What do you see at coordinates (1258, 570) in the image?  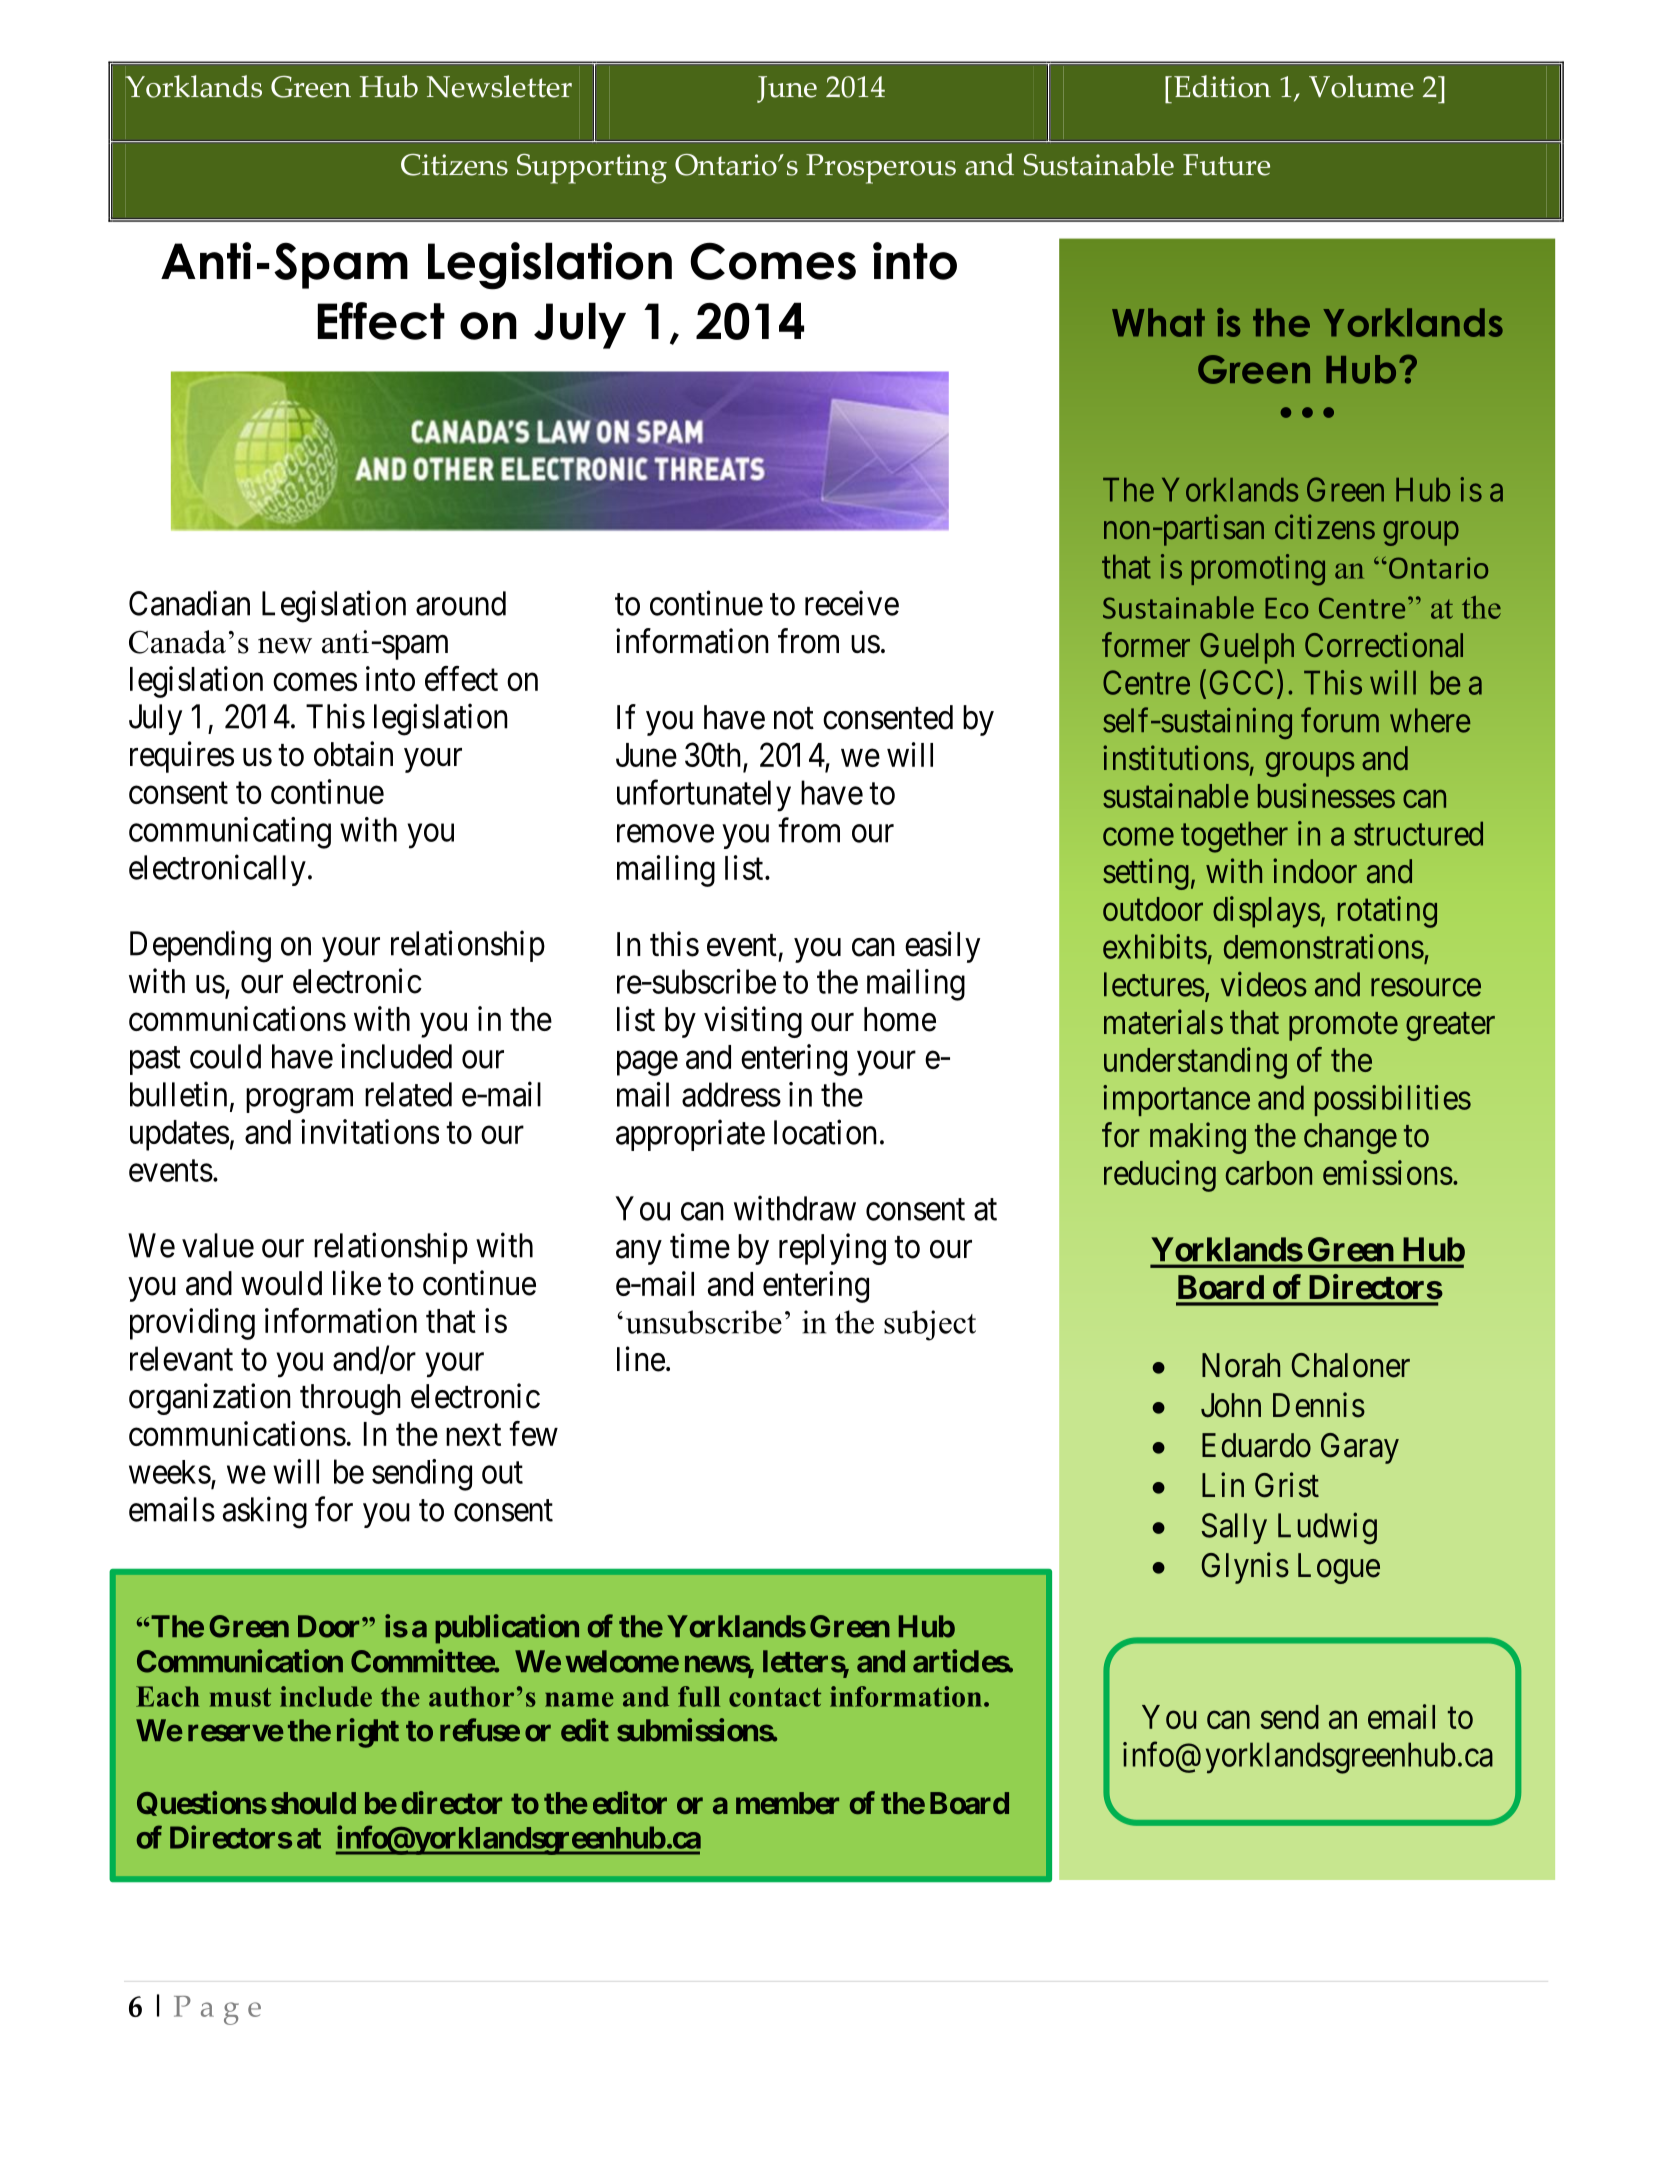 I see `promoting` at bounding box center [1258, 570].
